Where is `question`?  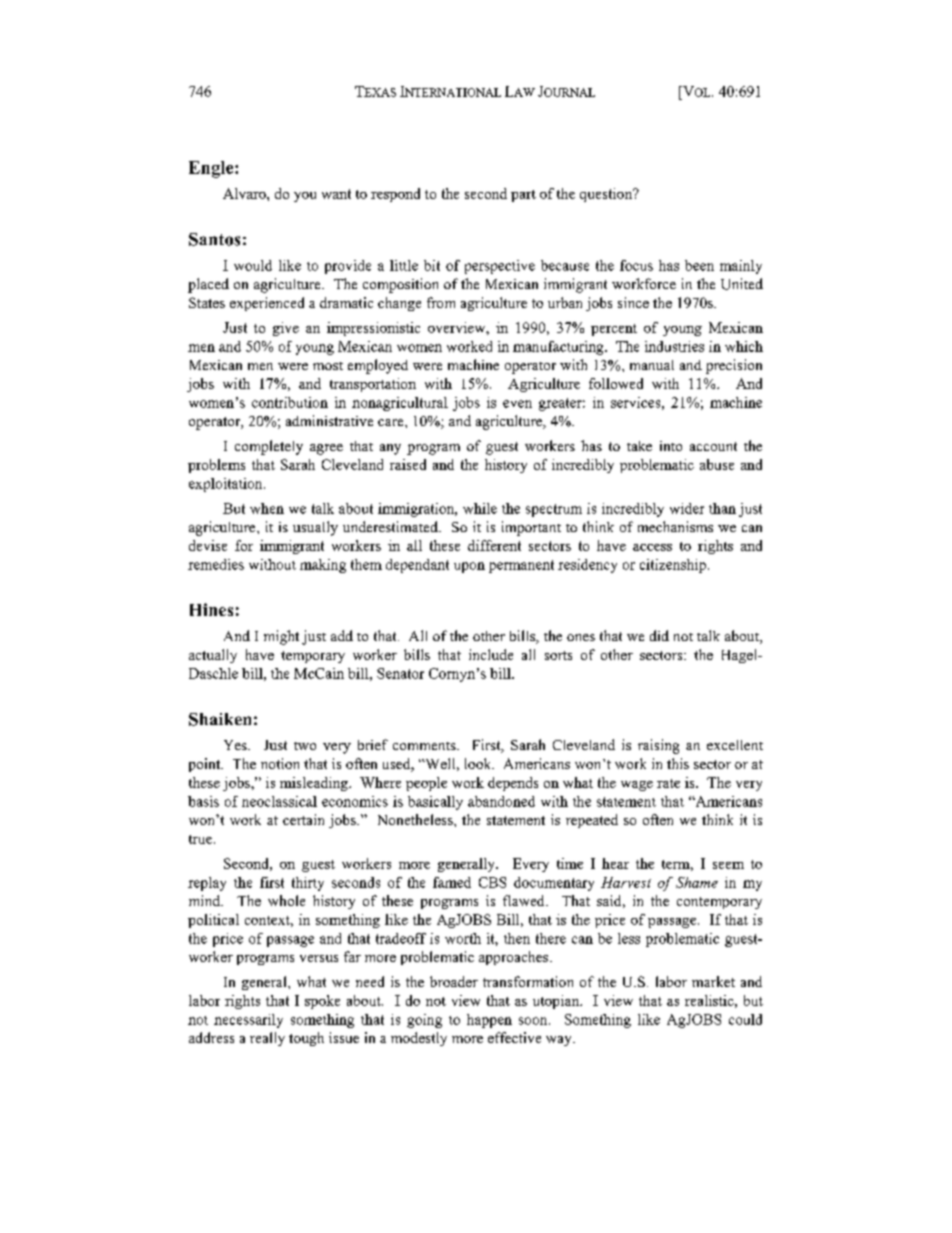 question is located at coordinates (607, 195).
